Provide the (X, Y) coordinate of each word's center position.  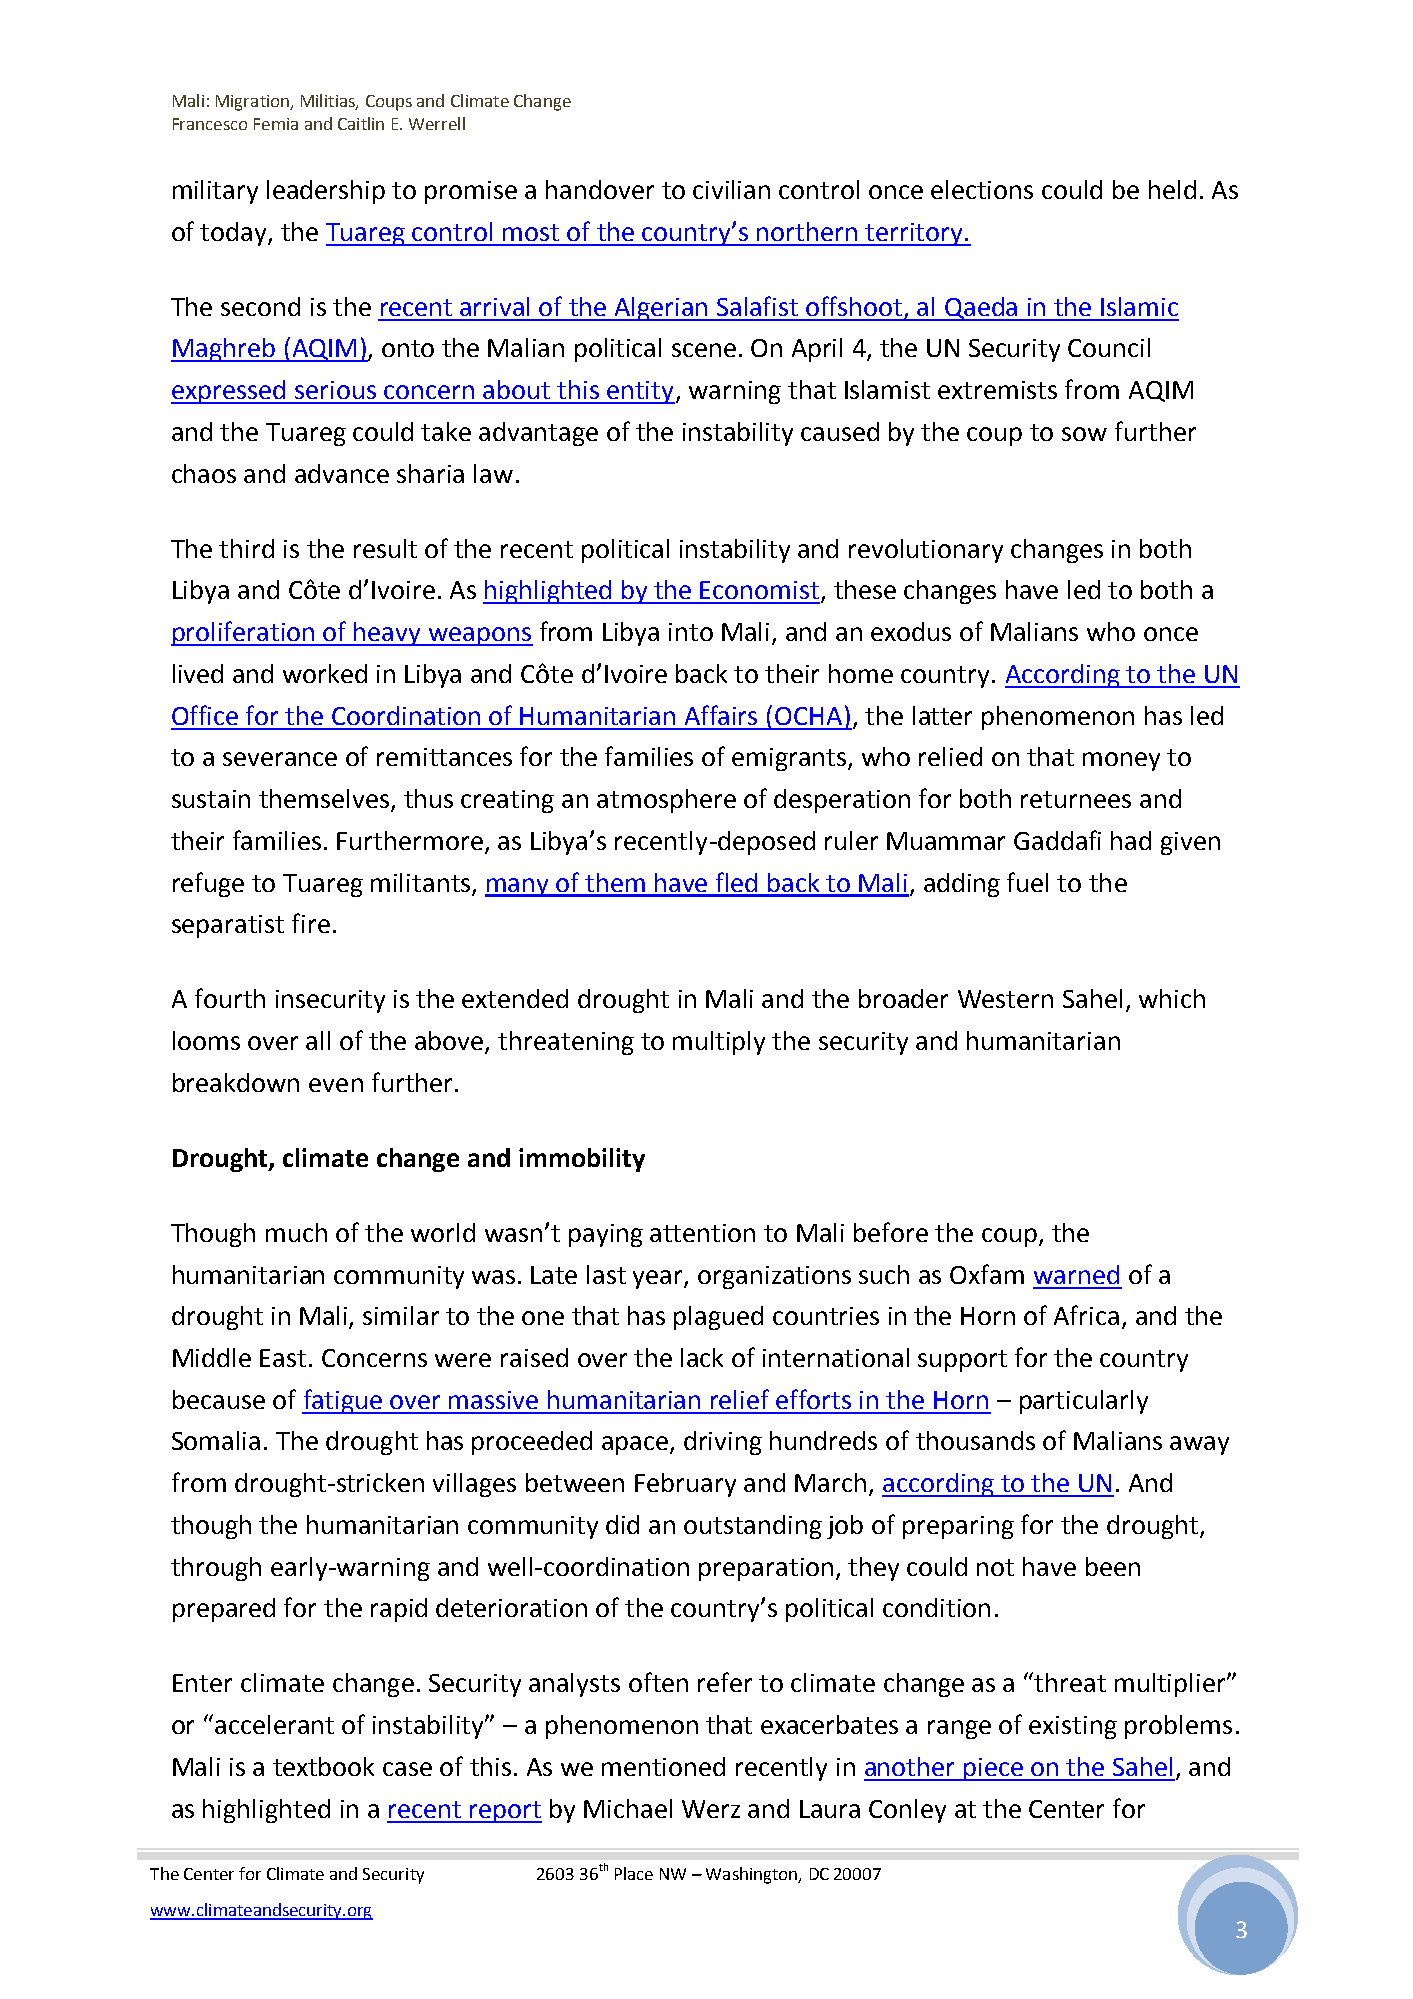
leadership (326, 192)
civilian (731, 189)
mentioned (663, 1766)
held (1172, 189)
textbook (323, 1766)
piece (993, 1769)
